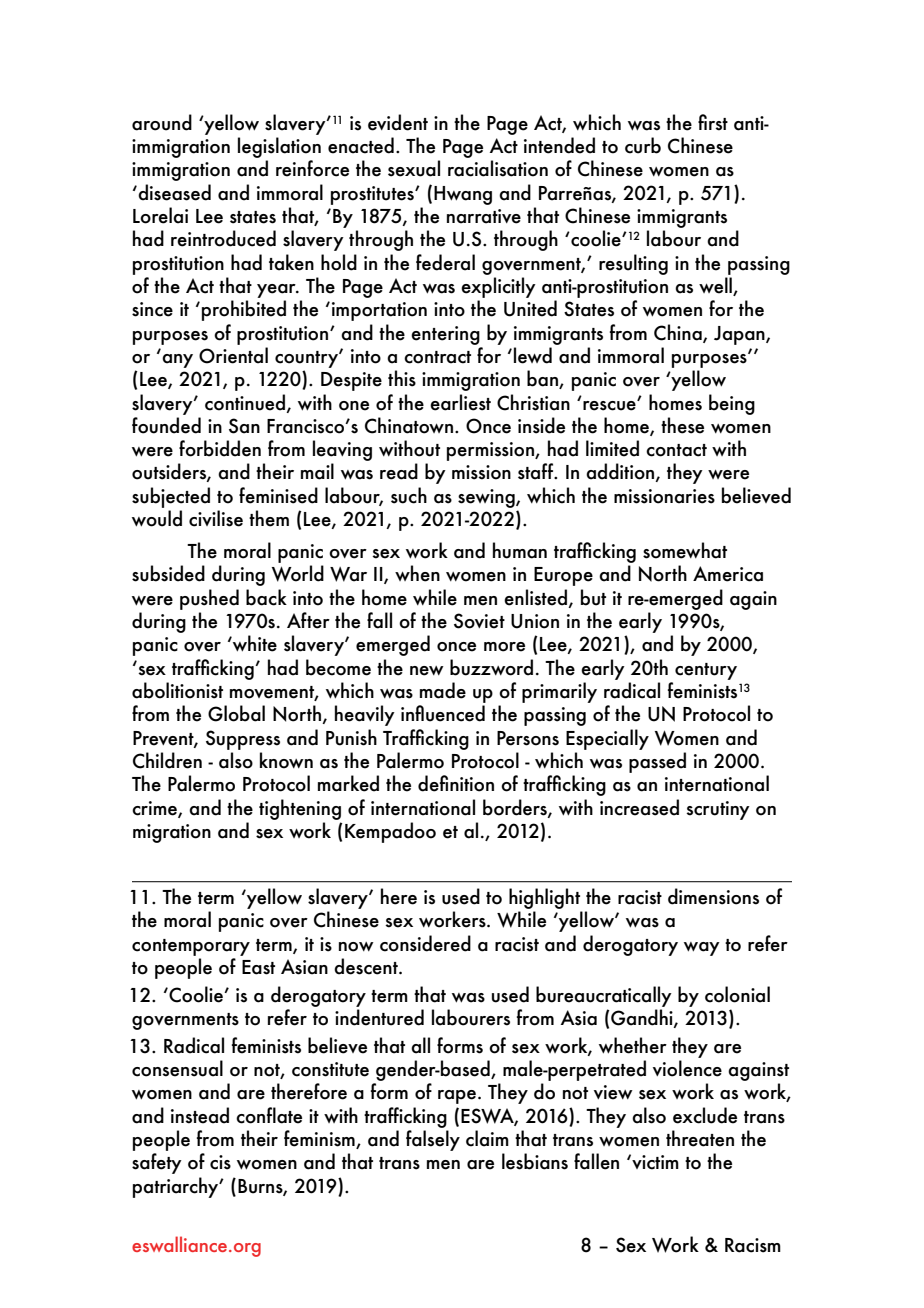  Describe the element at coordinates (456, 783) in the screenshot. I see `definition` at that location.
